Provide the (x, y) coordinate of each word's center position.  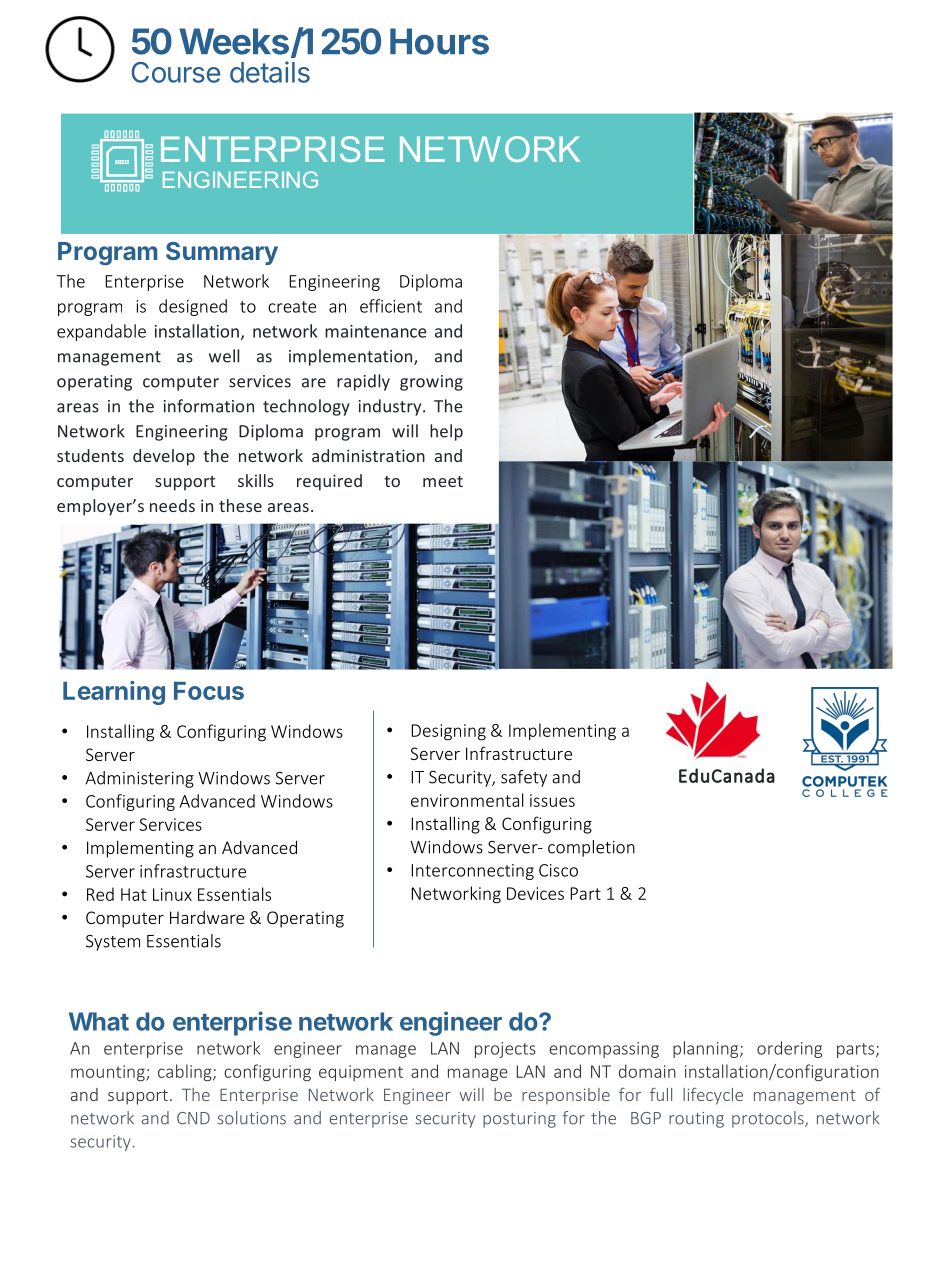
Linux (172, 894)
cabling (186, 1072)
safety (524, 778)
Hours (439, 41)
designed (193, 307)
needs (172, 505)
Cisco (558, 870)
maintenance (376, 331)
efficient (391, 306)
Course (175, 72)
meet (443, 481)
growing (431, 383)
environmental (467, 800)
